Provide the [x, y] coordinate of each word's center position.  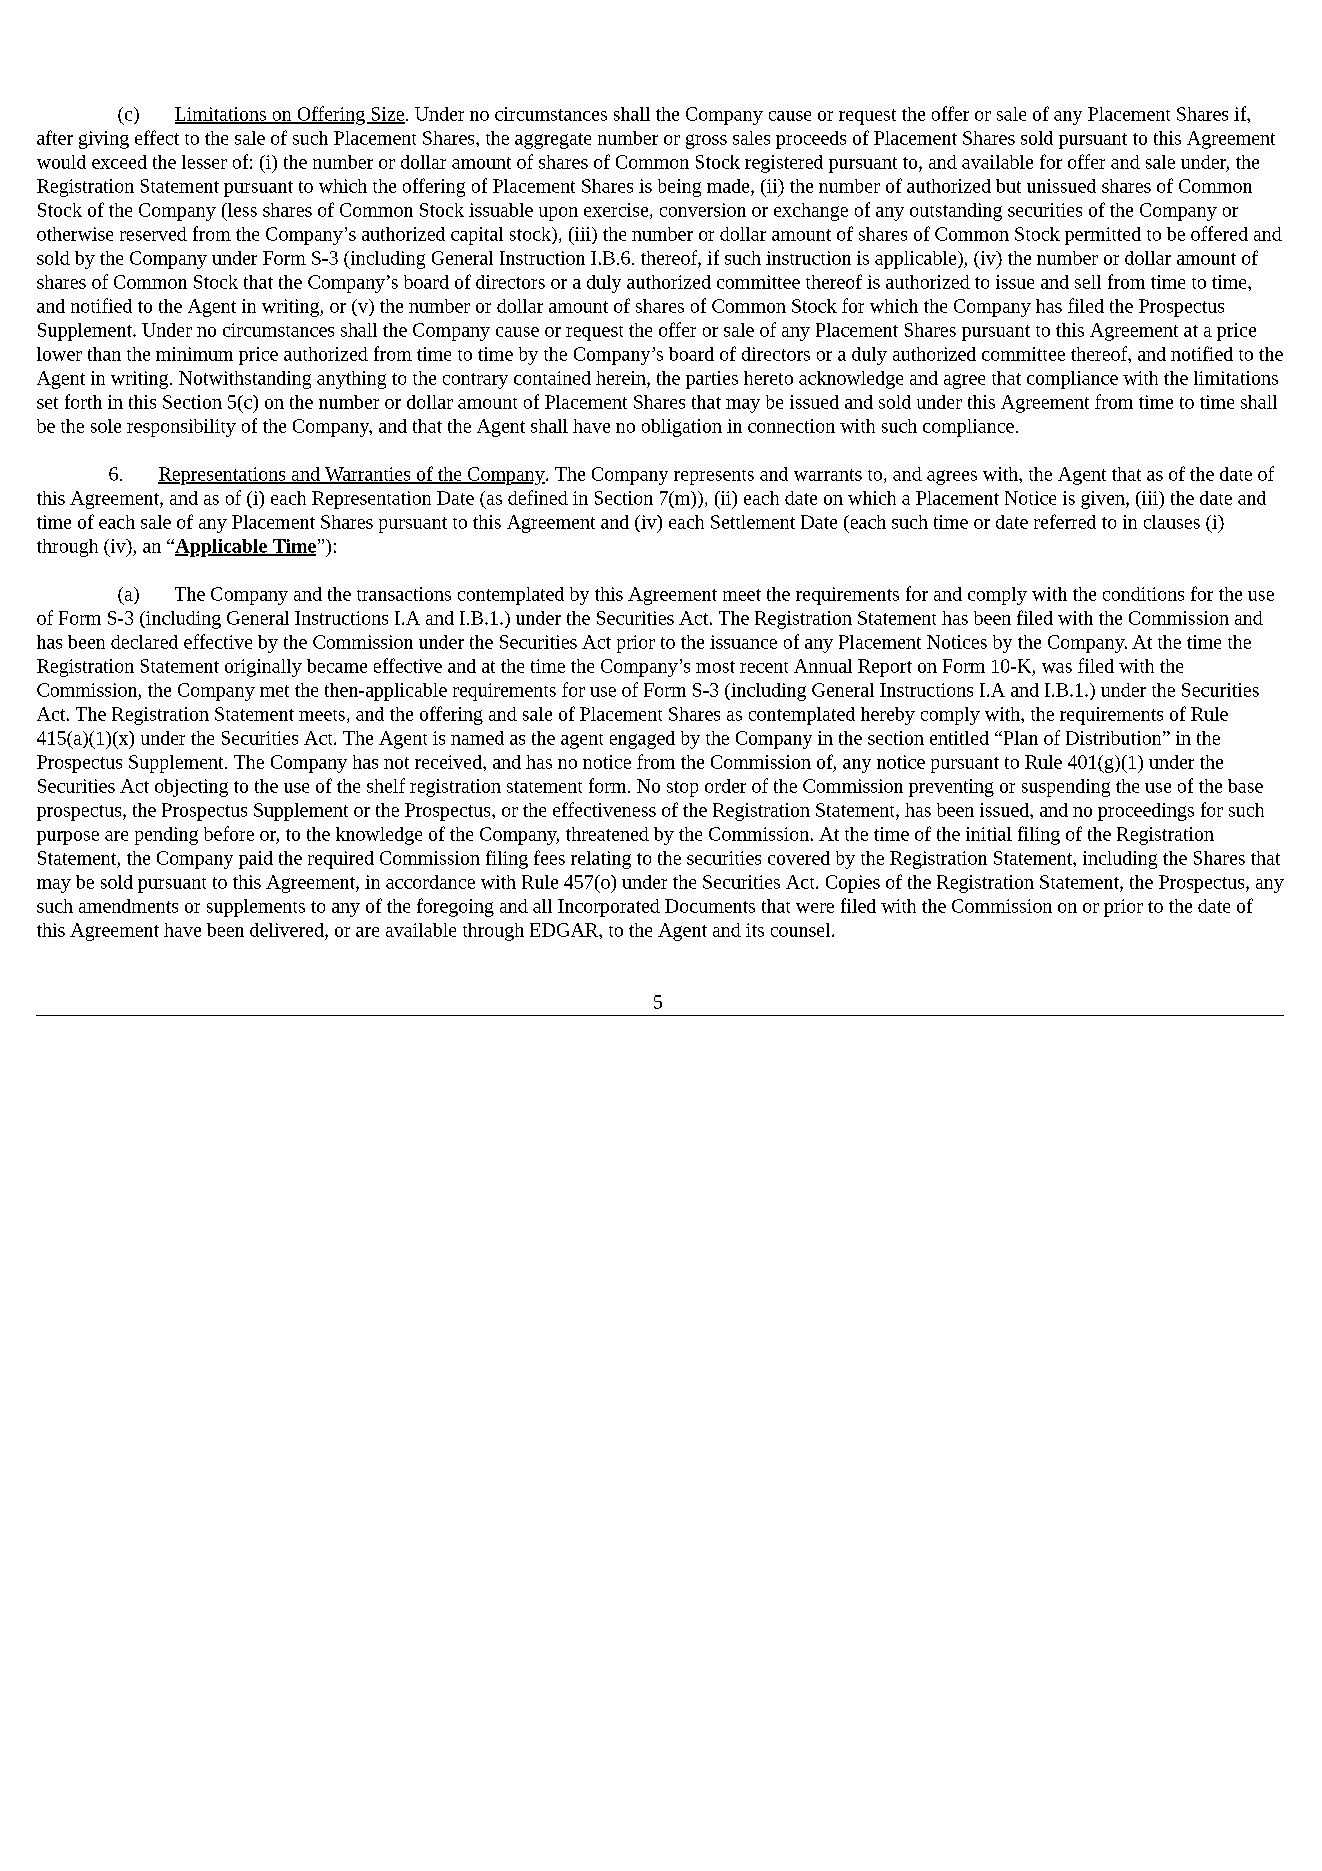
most [715, 667]
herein [622, 378]
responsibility [181, 428]
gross [706, 141]
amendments [128, 906]
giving [104, 140]
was [1057, 668]
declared [144, 642]
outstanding [956, 212]
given [1104, 500]
